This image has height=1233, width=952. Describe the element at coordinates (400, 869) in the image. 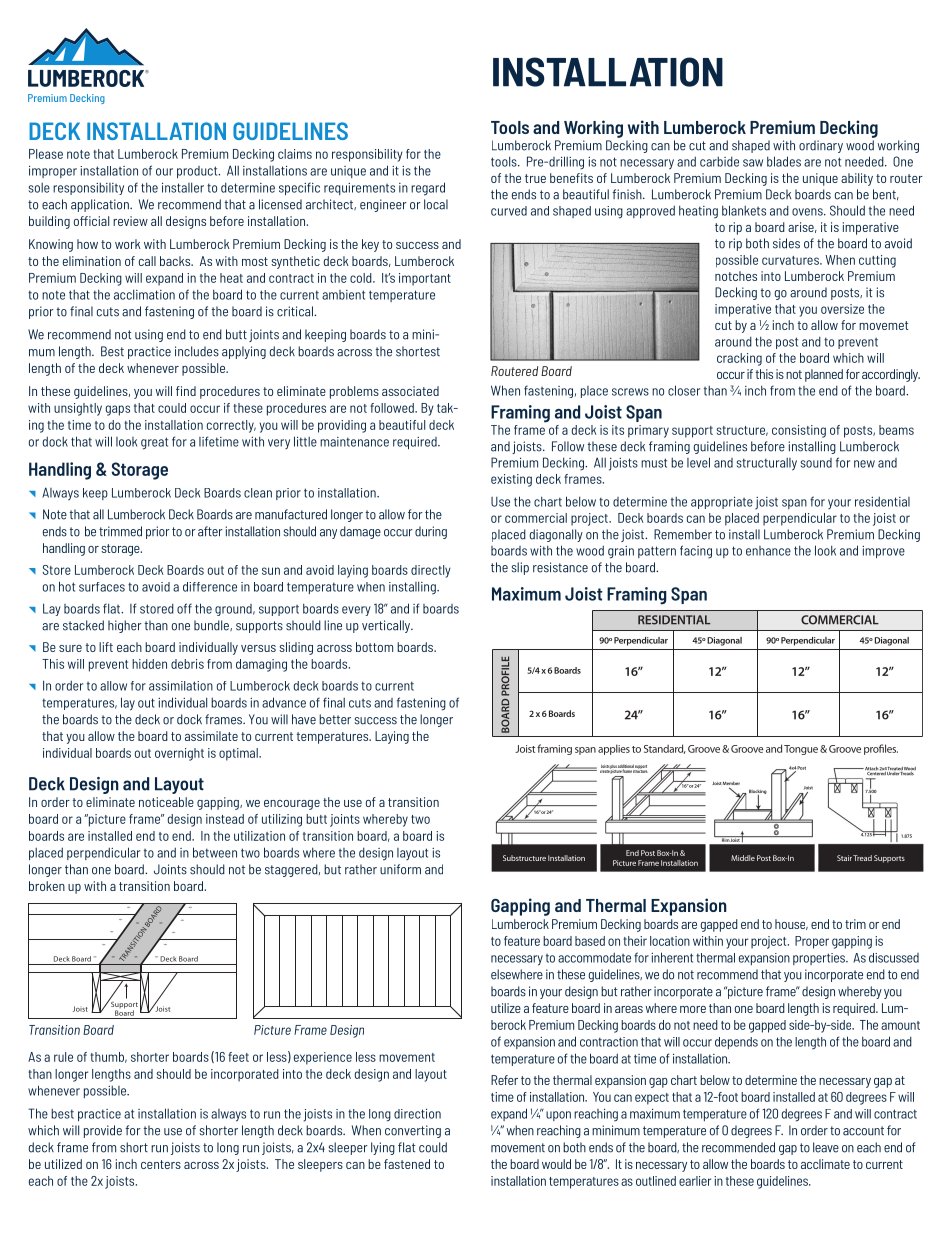

I see `uniform` at that location.
